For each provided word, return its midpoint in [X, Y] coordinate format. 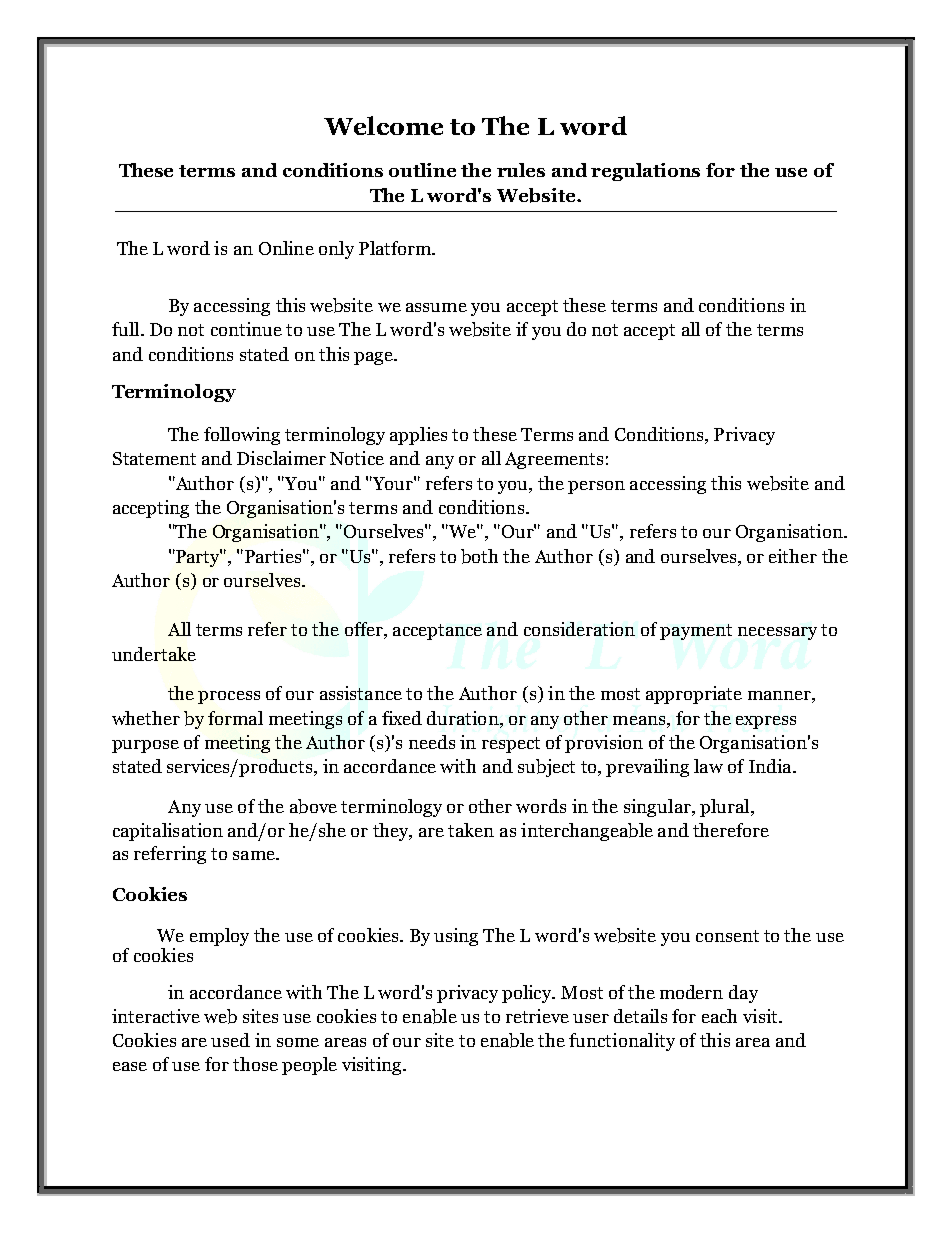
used [230, 1040]
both [479, 556]
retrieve [537, 1016]
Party [198, 558]
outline [422, 170]
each [719, 1016]
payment [696, 632]
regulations [645, 172]
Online [286, 248]
